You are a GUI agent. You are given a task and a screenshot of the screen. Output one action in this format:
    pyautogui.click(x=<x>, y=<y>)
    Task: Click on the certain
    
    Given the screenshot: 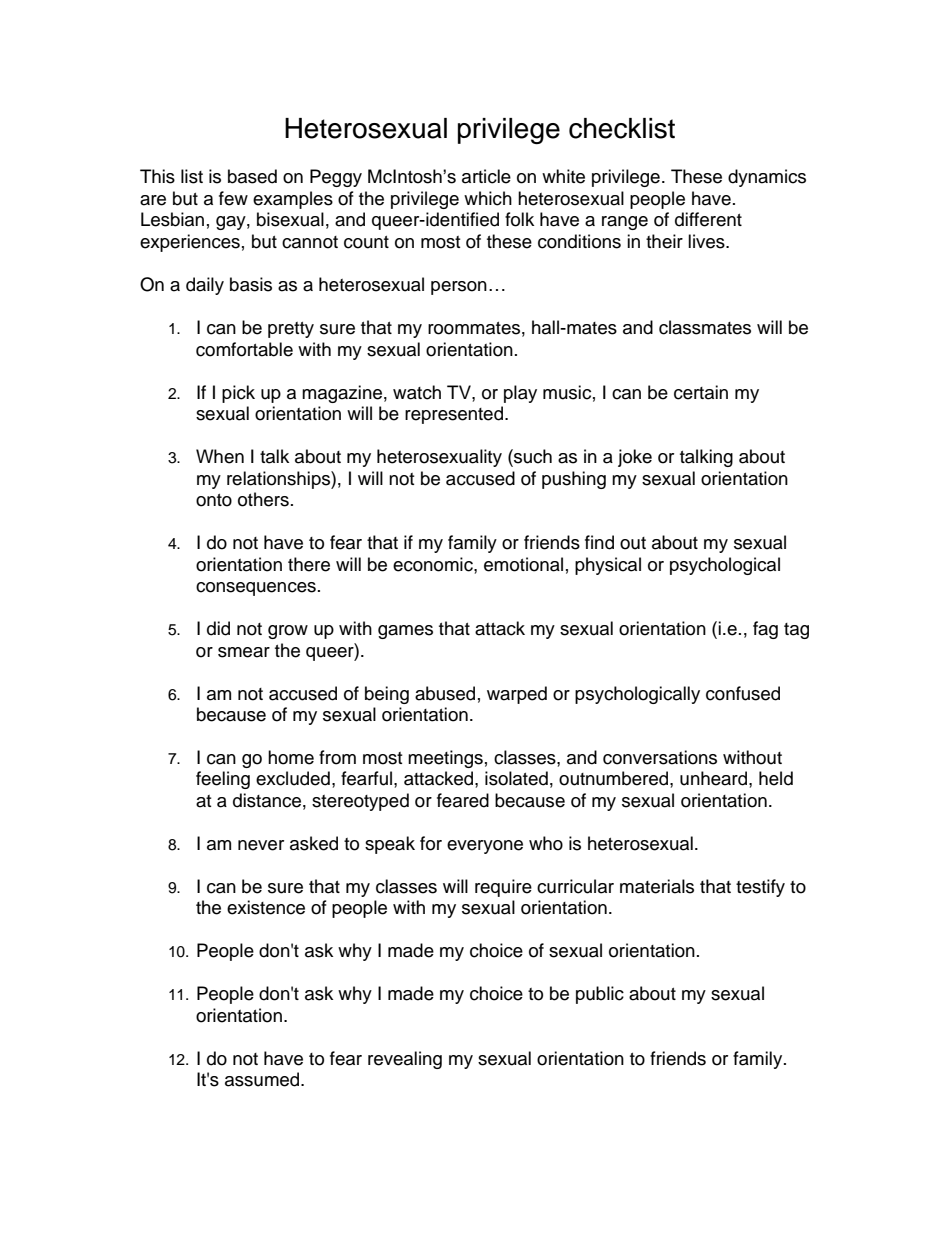 What is the action you would take?
    pyautogui.click(x=701, y=392)
